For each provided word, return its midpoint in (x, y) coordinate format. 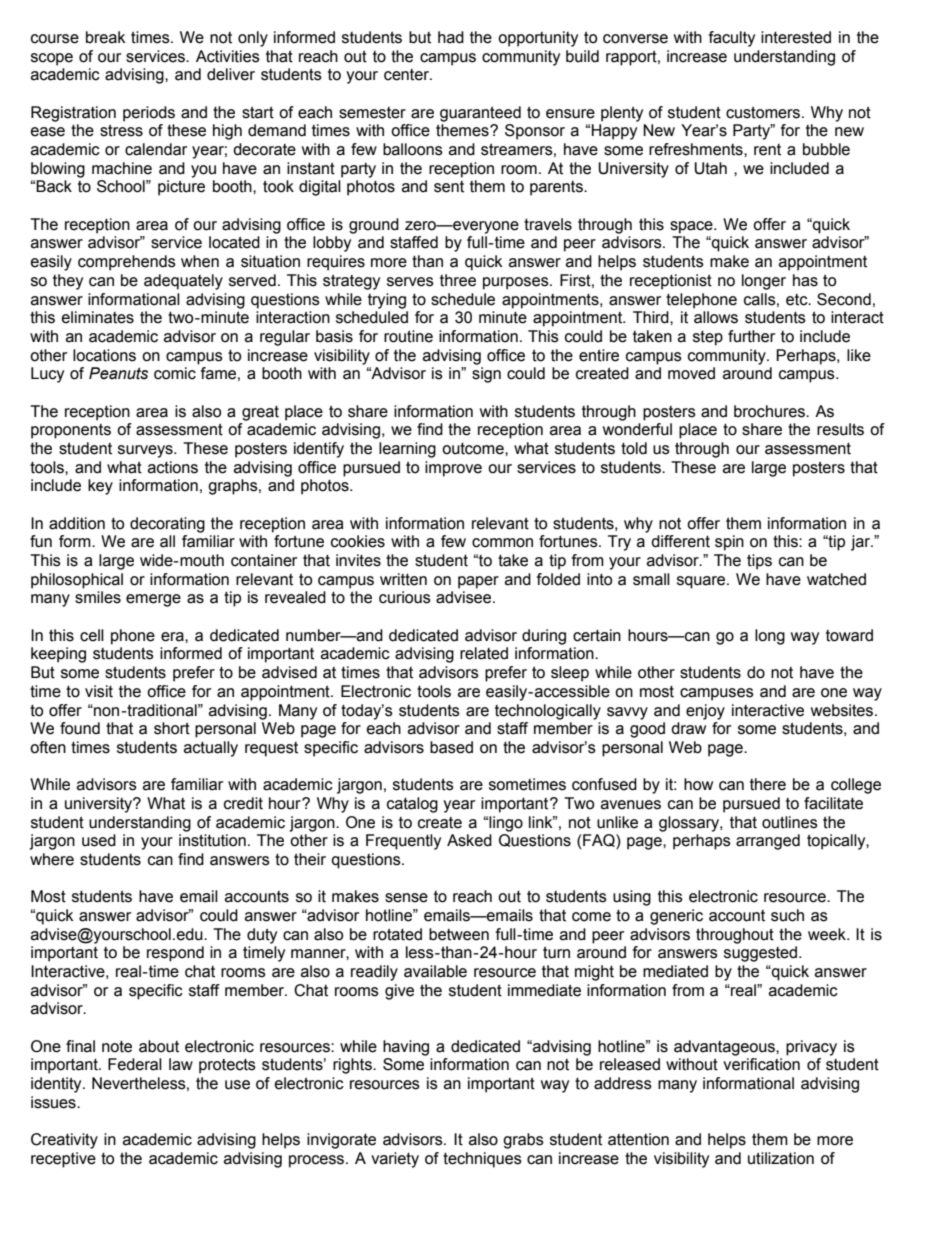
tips (759, 562)
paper (478, 582)
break (106, 37)
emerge (153, 600)
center (408, 75)
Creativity (64, 1141)
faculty (732, 39)
